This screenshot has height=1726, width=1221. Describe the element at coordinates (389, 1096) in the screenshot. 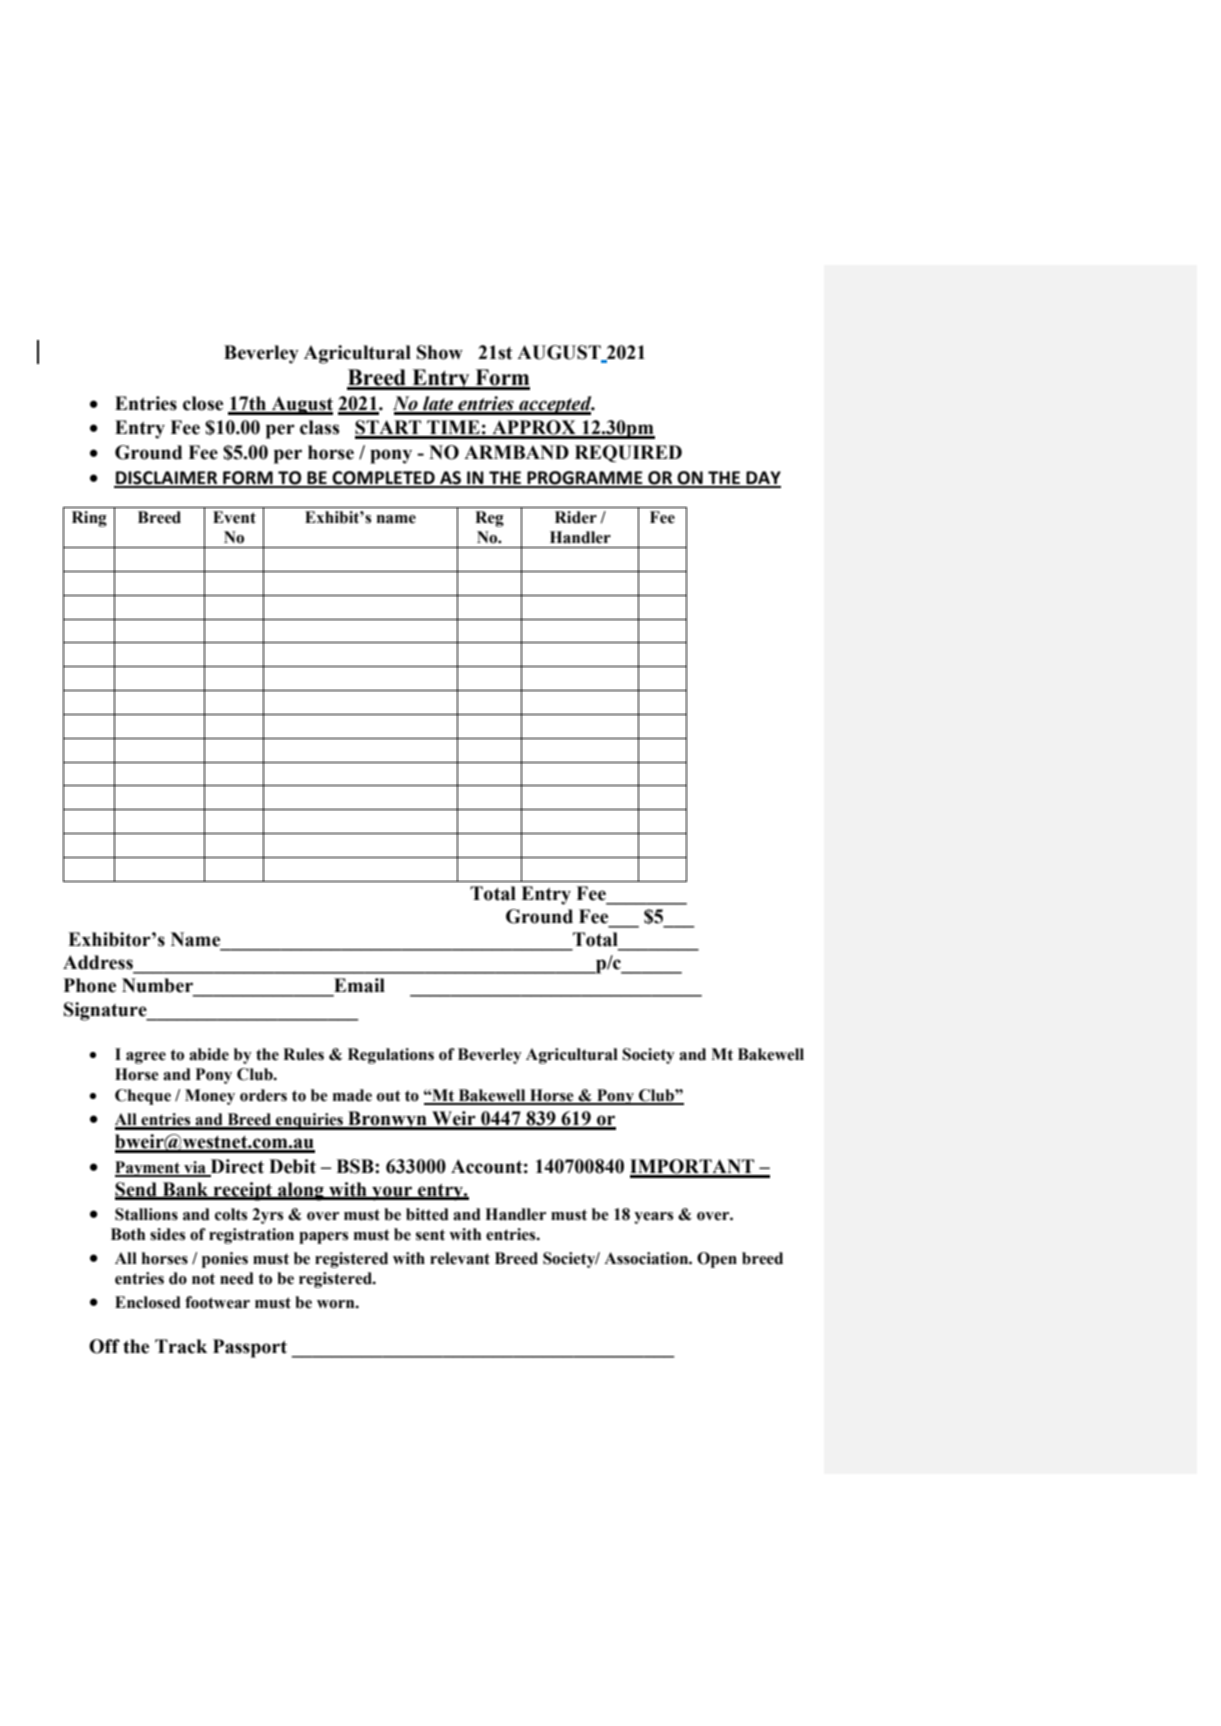

I see `out` at that location.
